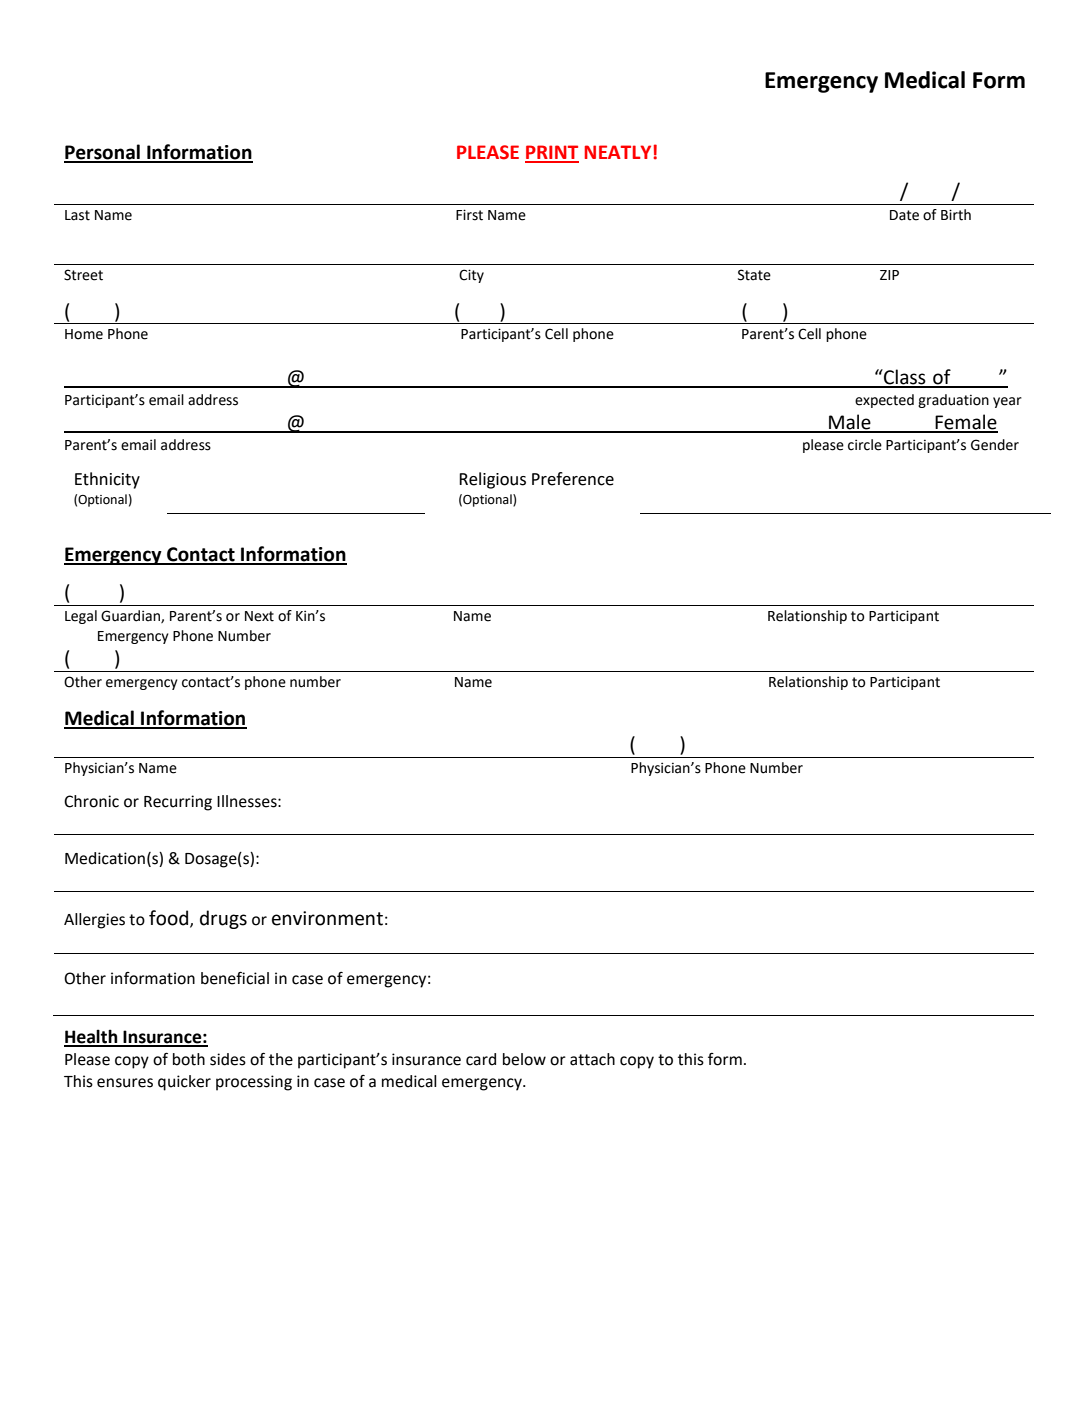 The width and height of the page is (1090, 1411). What do you see at coordinates (170, 919) in the page?
I see `food` at bounding box center [170, 919].
